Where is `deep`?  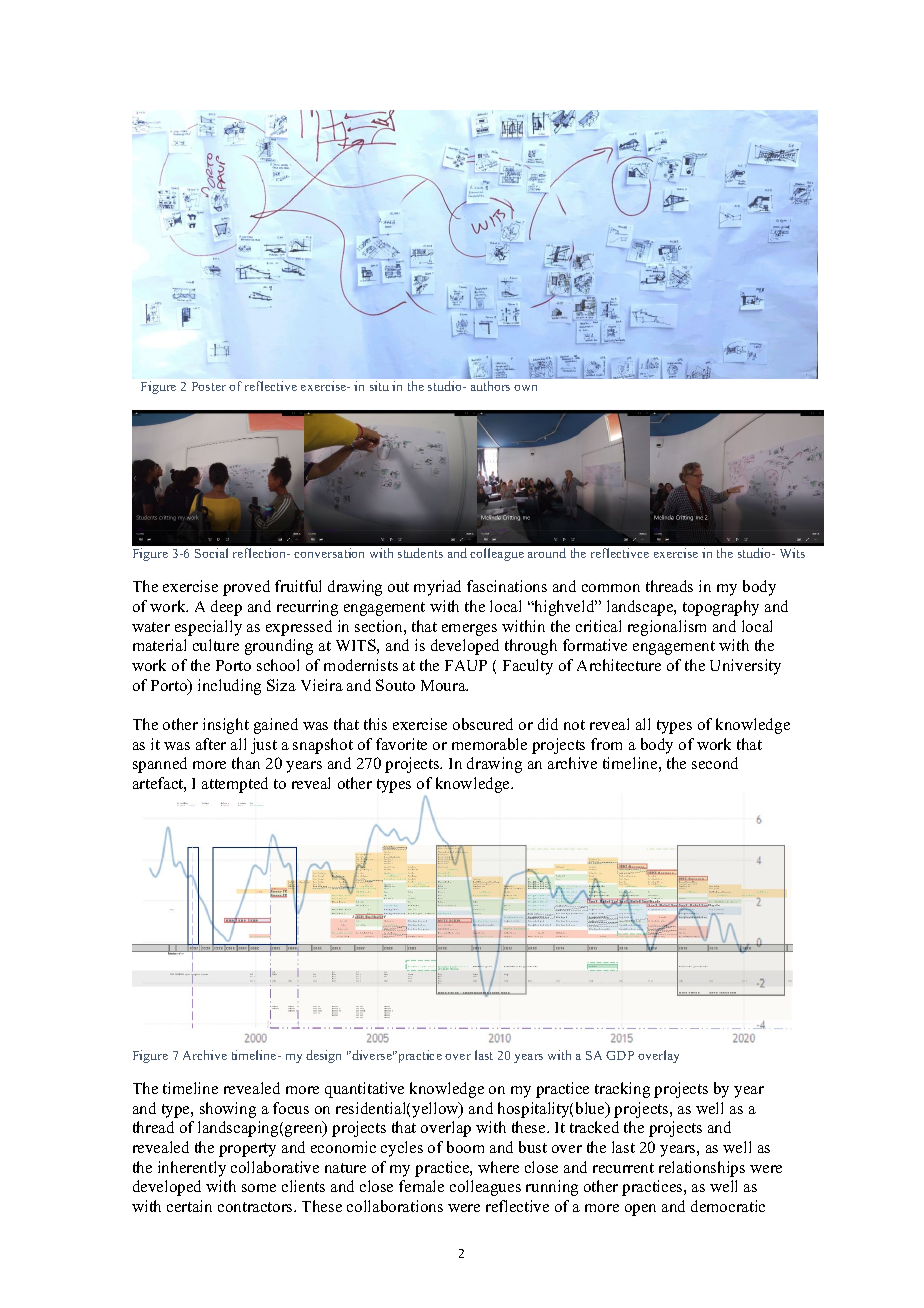
deep is located at coordinates (226, 608).
